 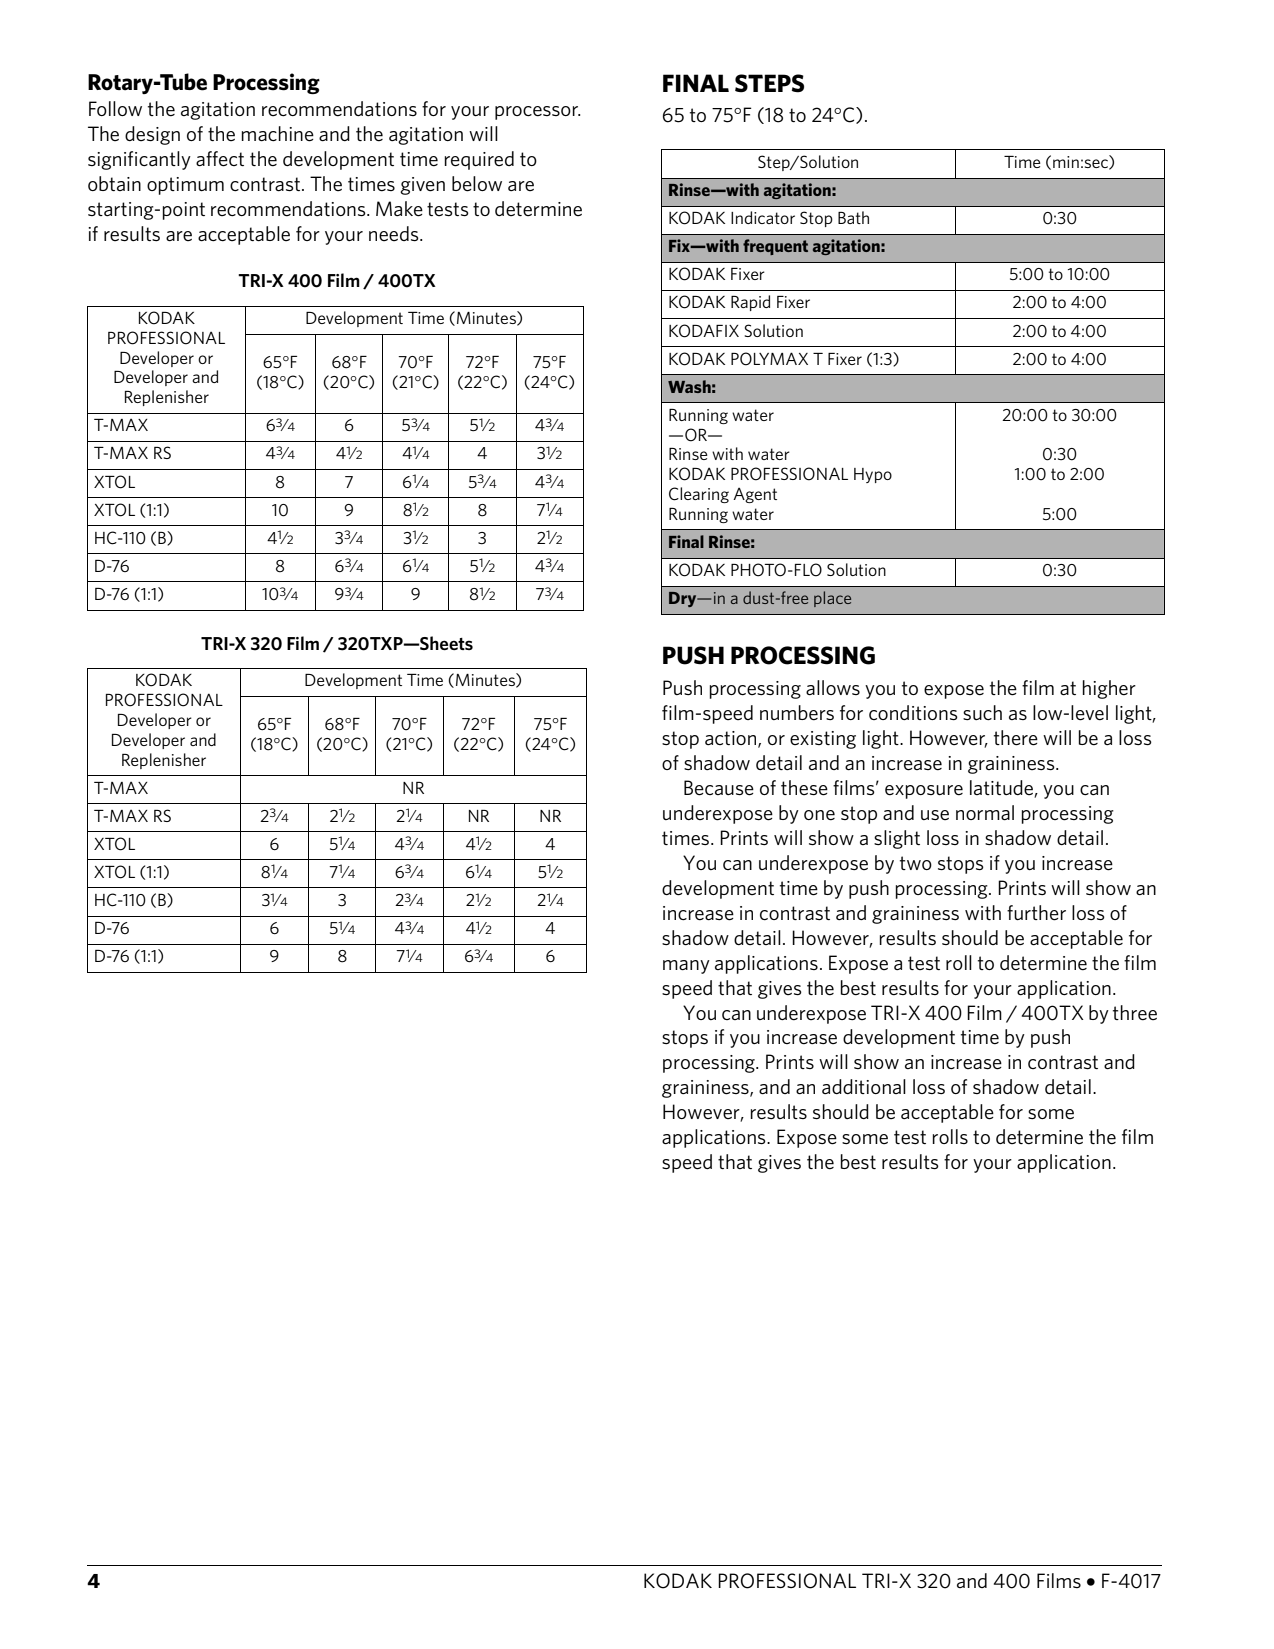 I want to click on machine, so click(x=277, y=134).
